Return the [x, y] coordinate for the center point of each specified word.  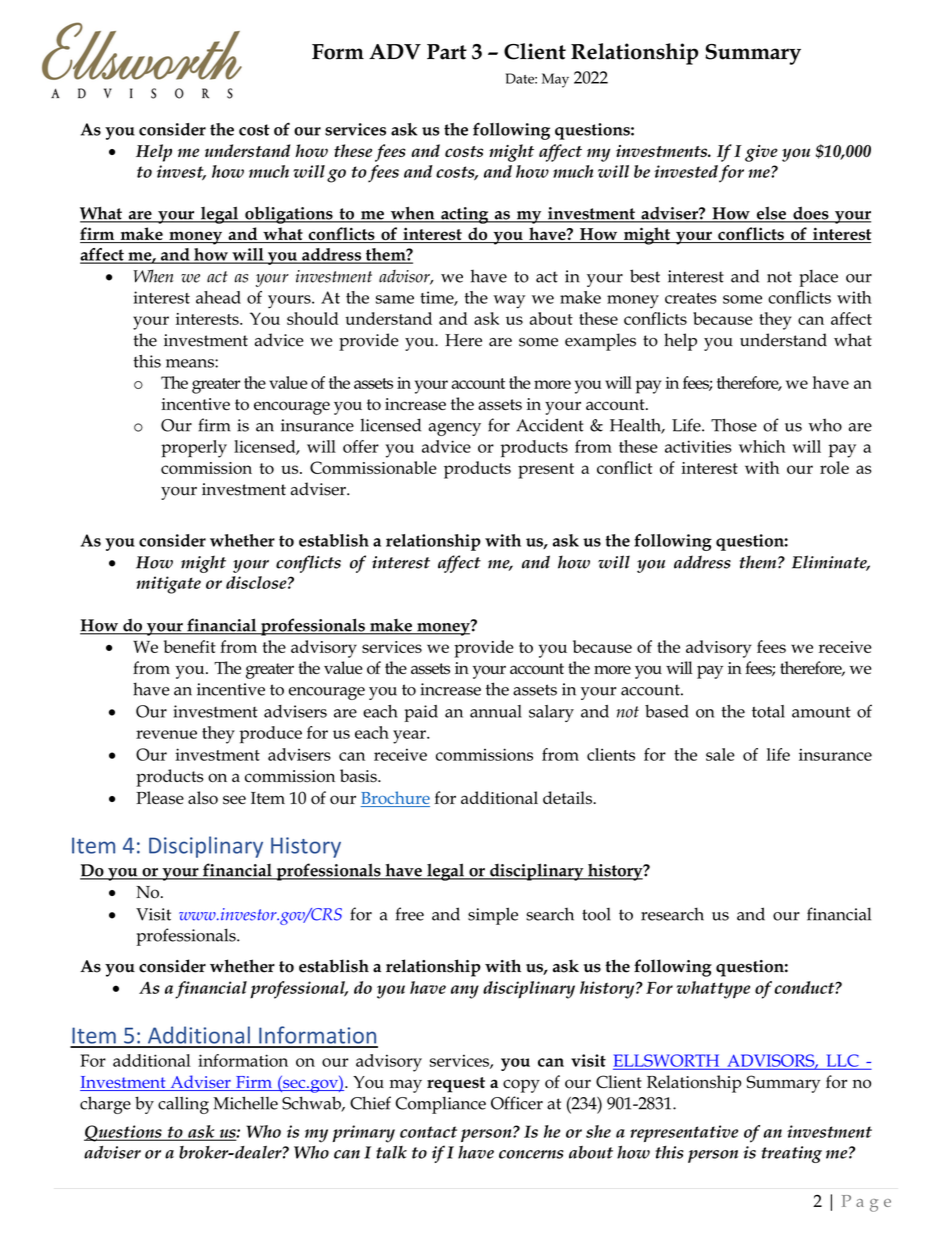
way [509, 302]
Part [447, 52]
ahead [218, 297]
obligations [289, 215]
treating [792, 1154]
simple [493, 916]
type [734, 991]
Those [734, 425]
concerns [531, 1154]
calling [183, 1105]
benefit [190, 646]
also [203, 798]
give [761, 153]
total [768, 711]
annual [496, 711]
